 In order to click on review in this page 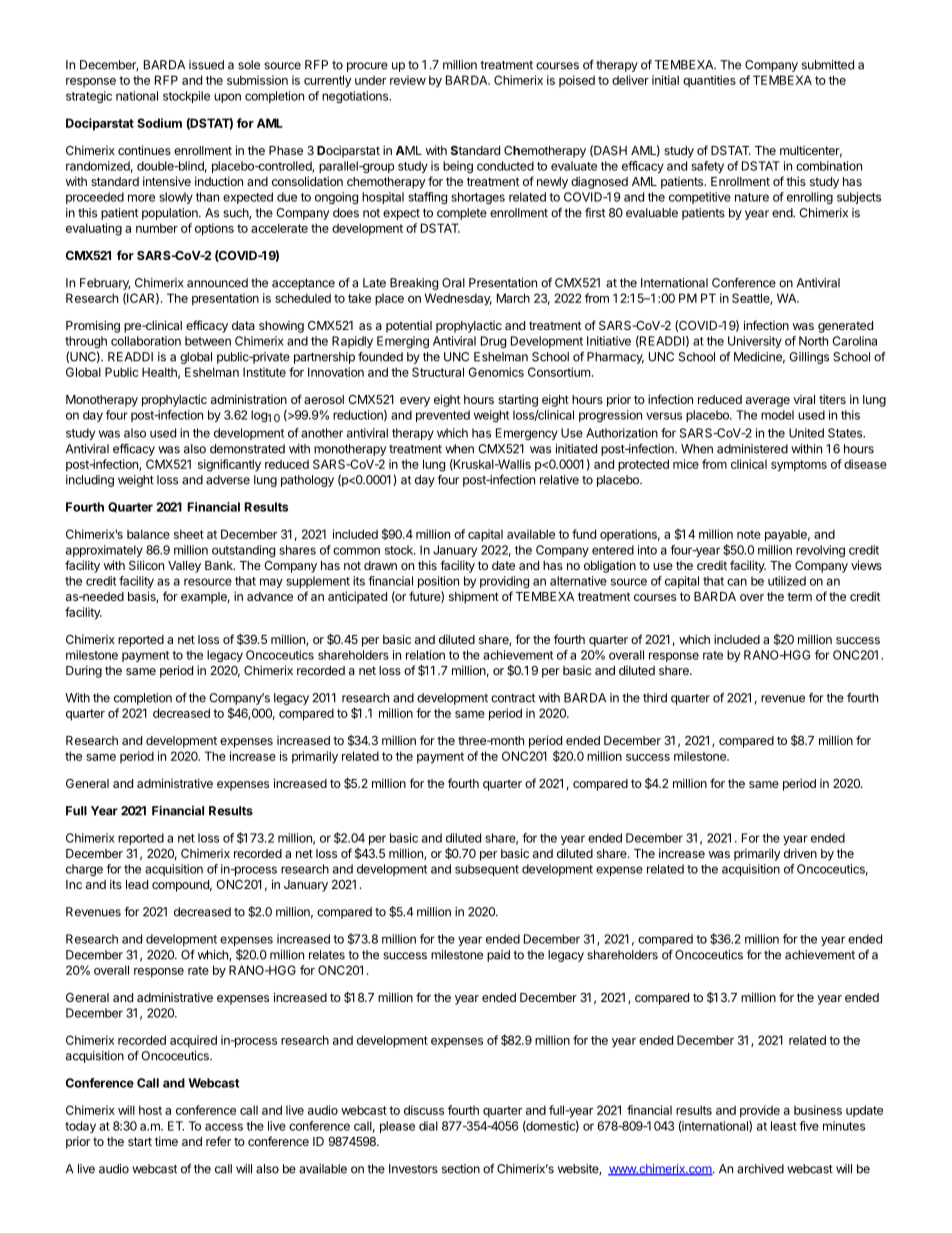, I will do `click(408, 80)`.
